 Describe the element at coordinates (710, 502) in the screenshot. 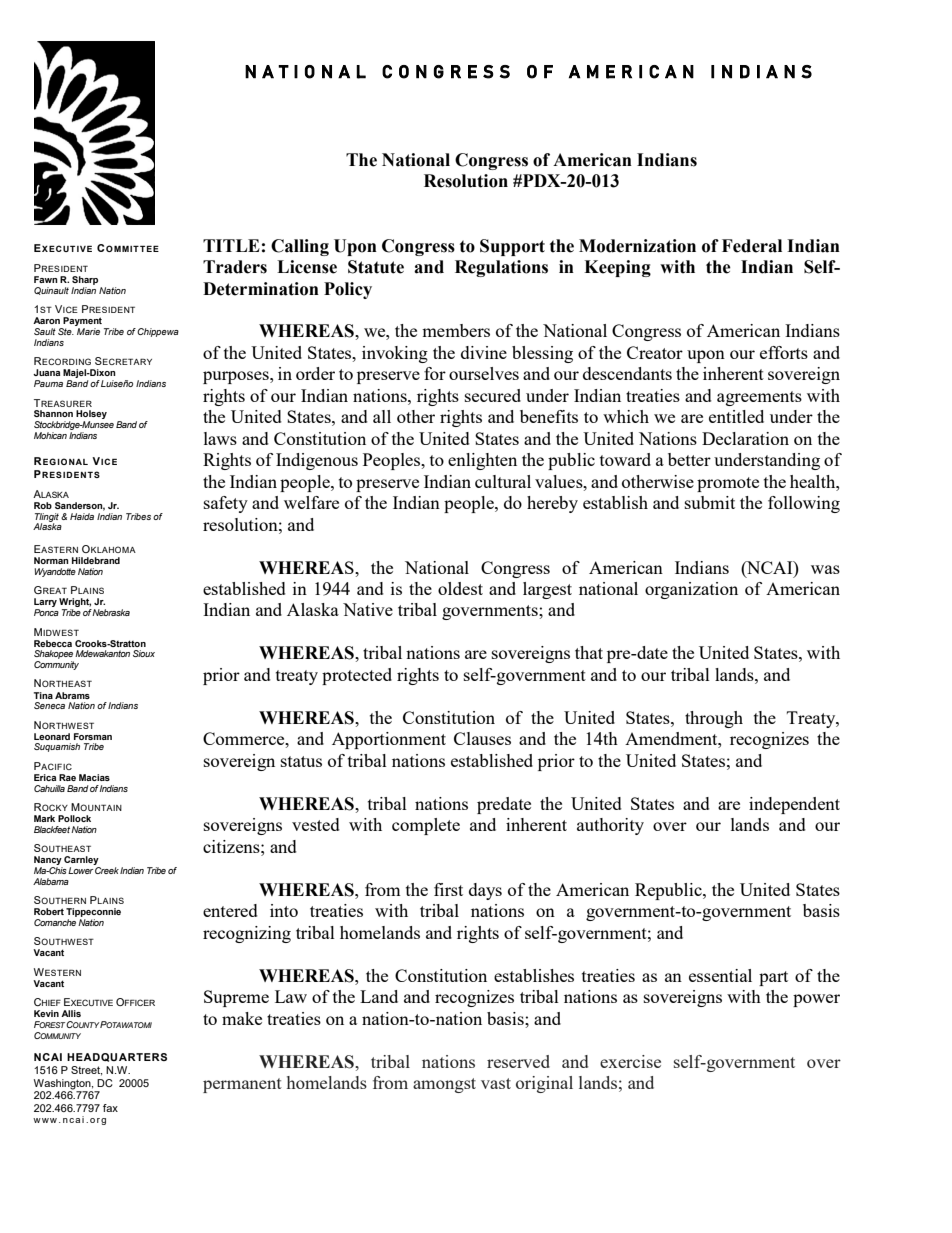

I see `submit` at that location.
